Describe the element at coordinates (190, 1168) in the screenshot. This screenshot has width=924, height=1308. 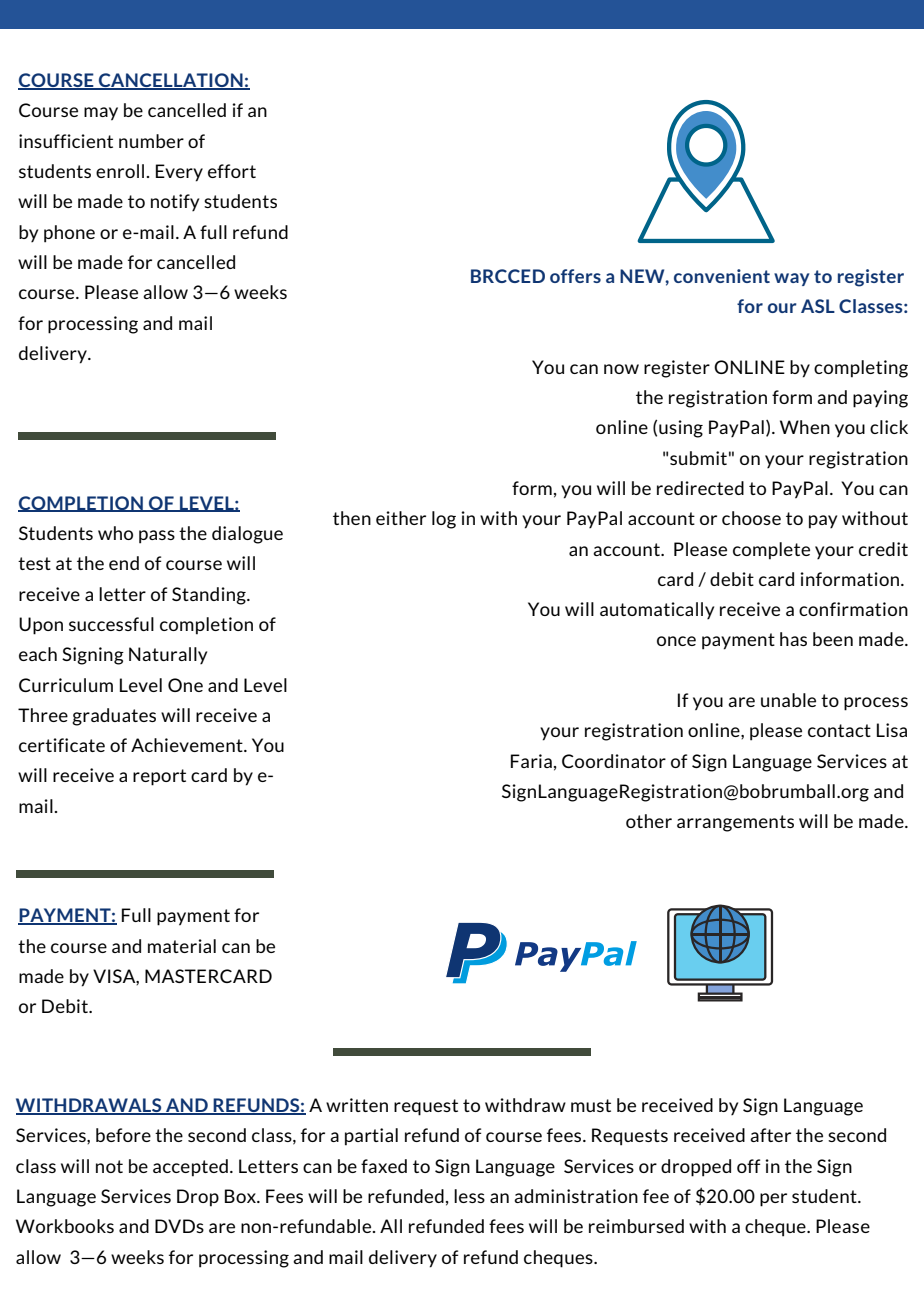
I see `accepted` at that location.
